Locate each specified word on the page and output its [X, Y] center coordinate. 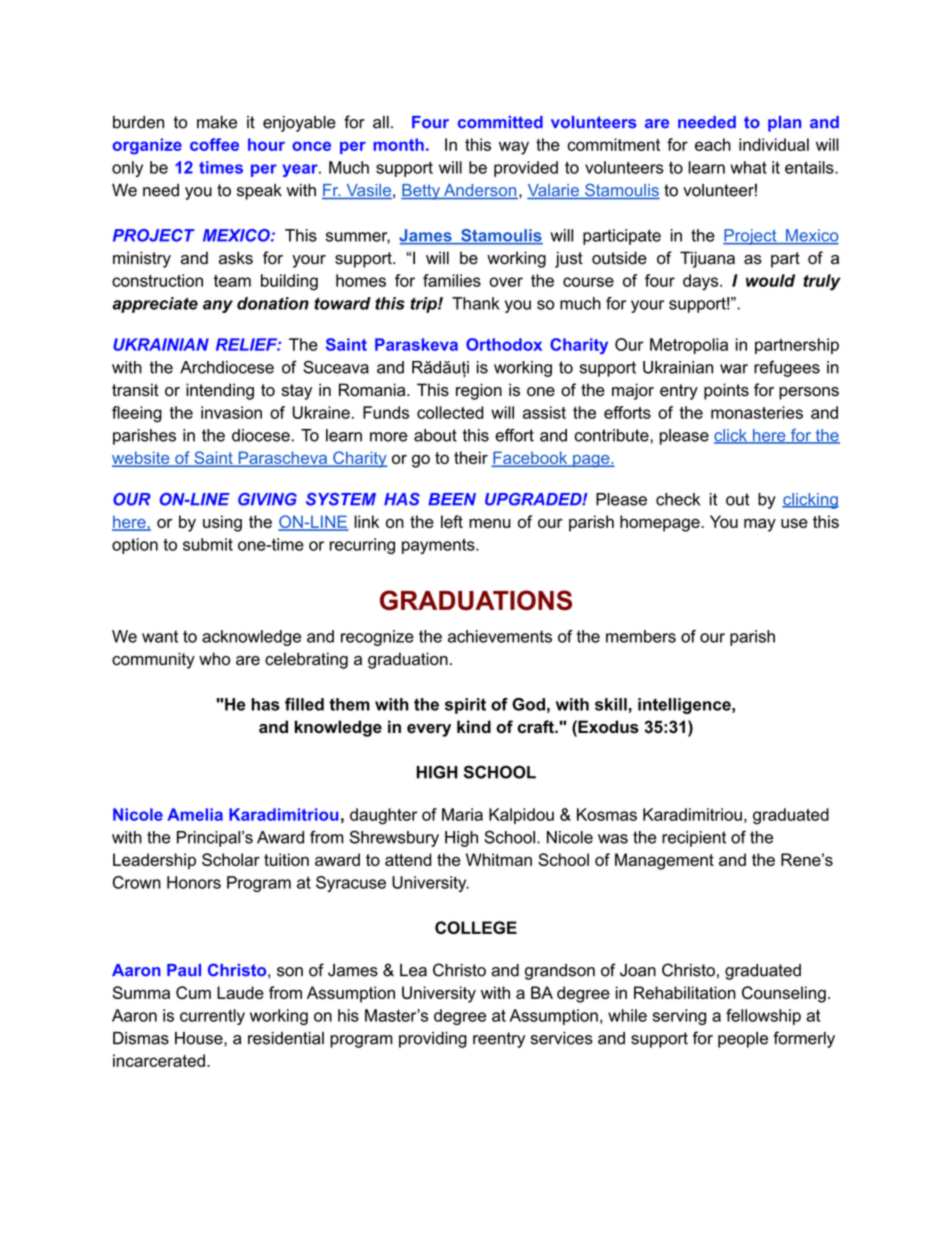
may [760, 525]
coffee [214, 144]
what [748, 167]
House [200, 1038]
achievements [500, 636]
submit [208, 544]
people [743, 1040]
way [514, 148]
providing [433, 1040]
